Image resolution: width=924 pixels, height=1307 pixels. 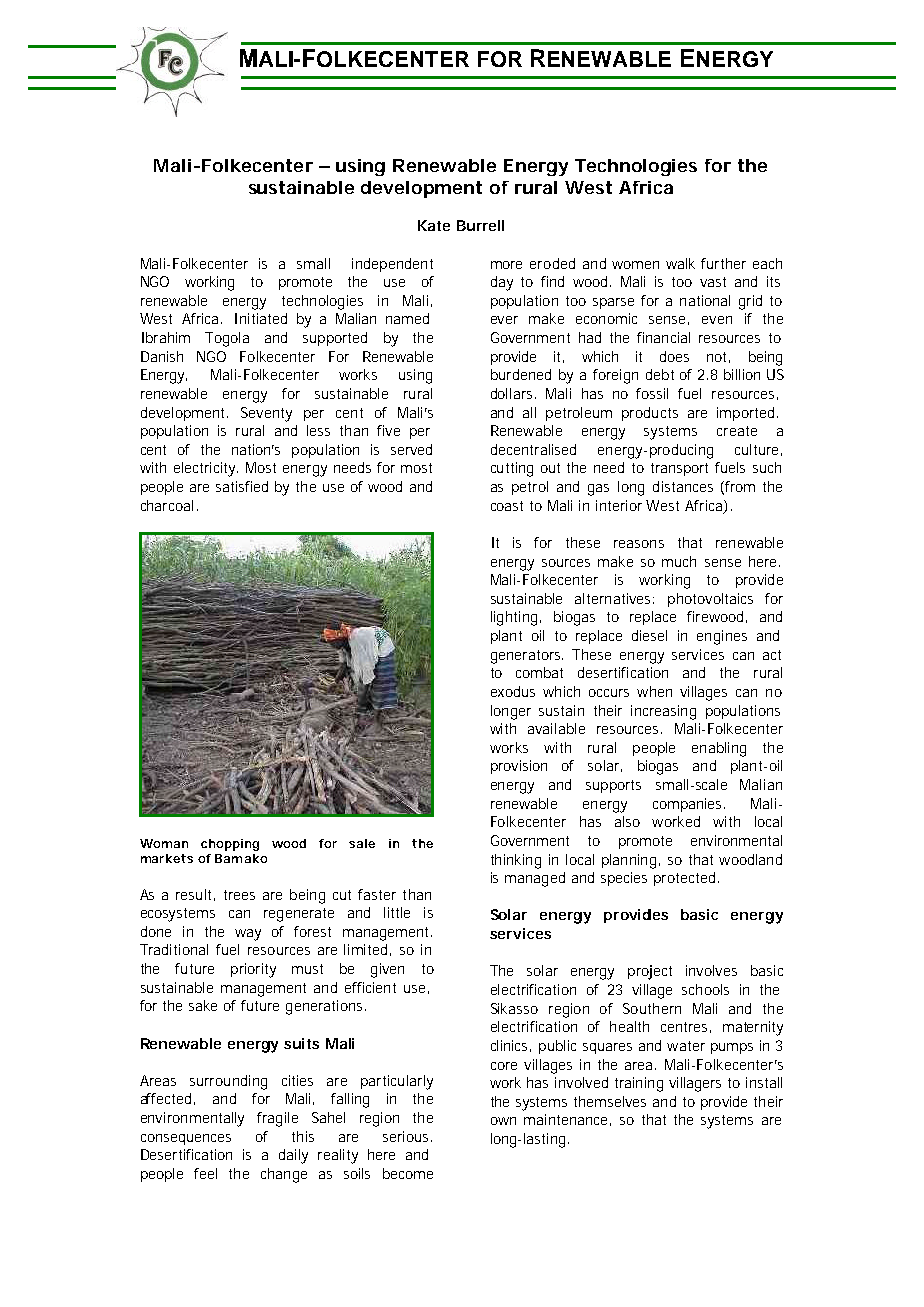 I want to click on Initiated, so click(x=261, y=318).
